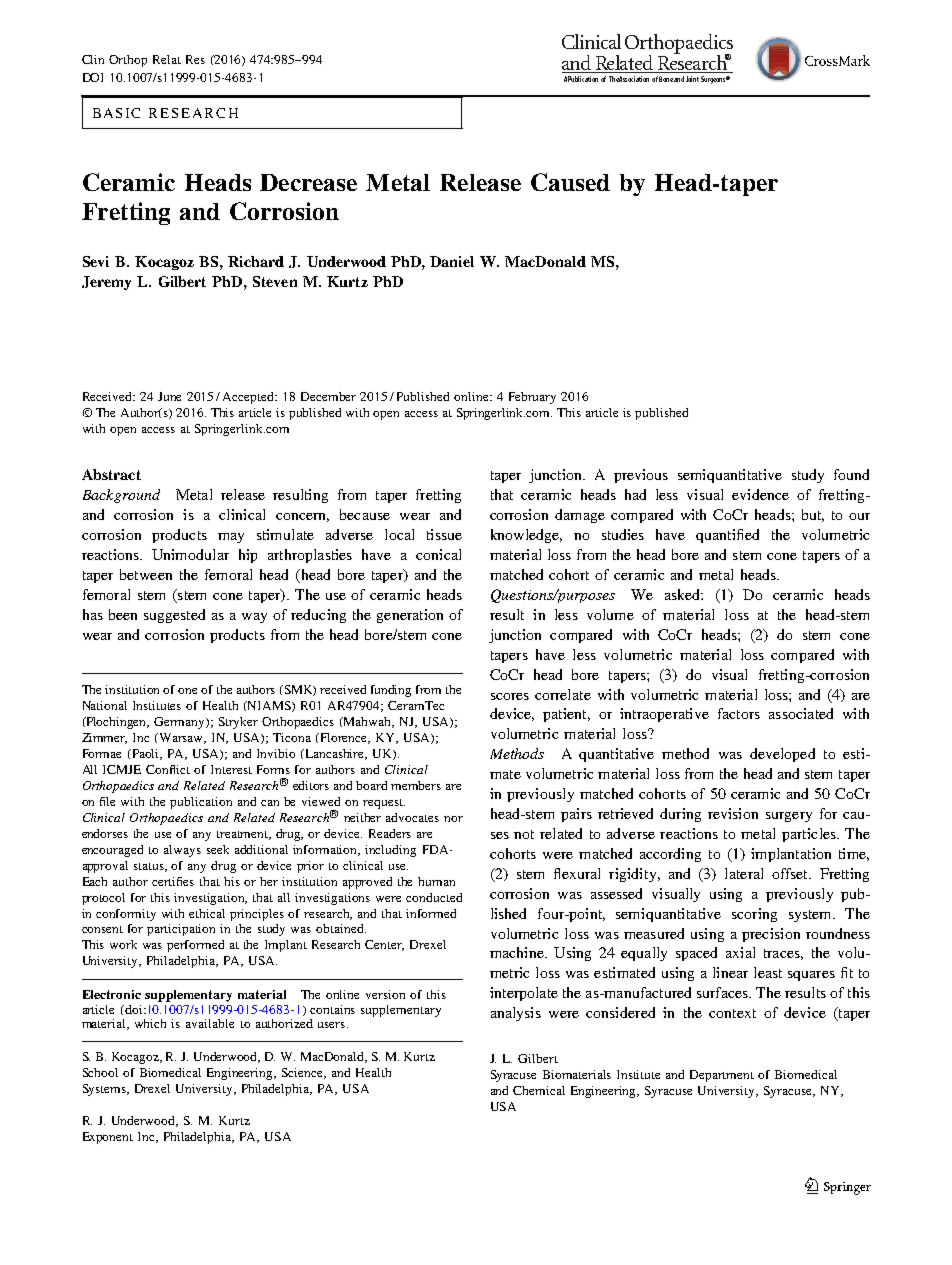 This screenshot has height=1265, width=952. I want to click on Joint, so click(692, 79).
